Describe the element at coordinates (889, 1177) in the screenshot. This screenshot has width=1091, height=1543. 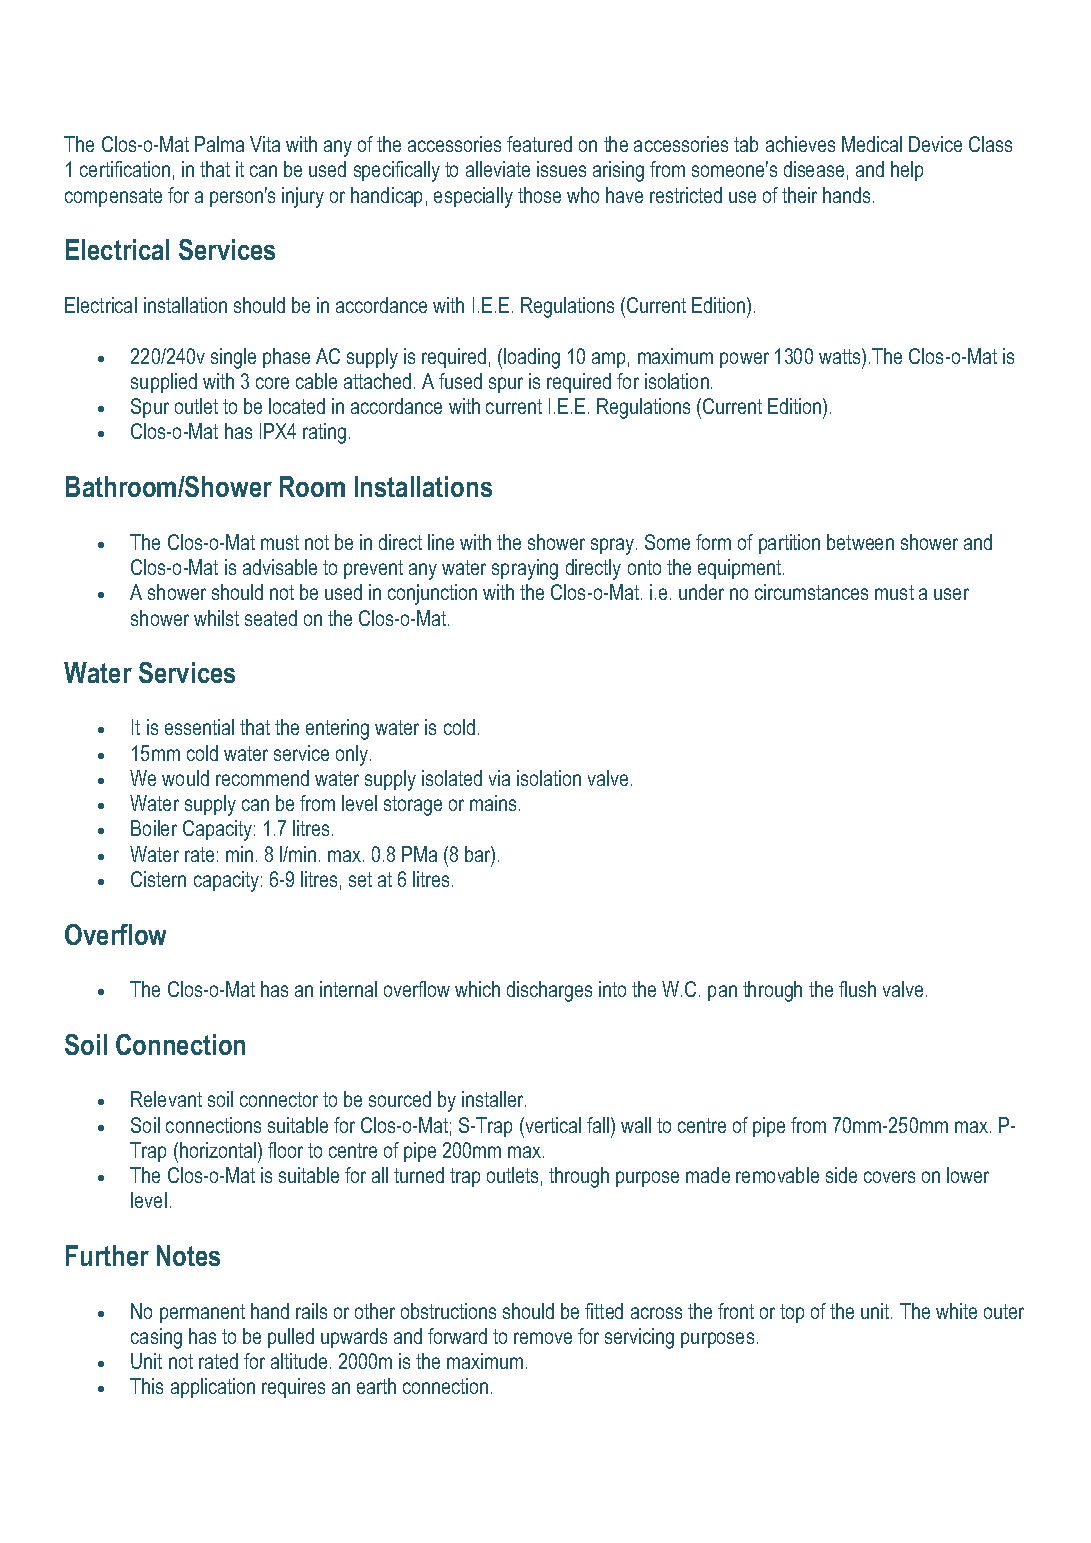
I see `covers` at that location.
